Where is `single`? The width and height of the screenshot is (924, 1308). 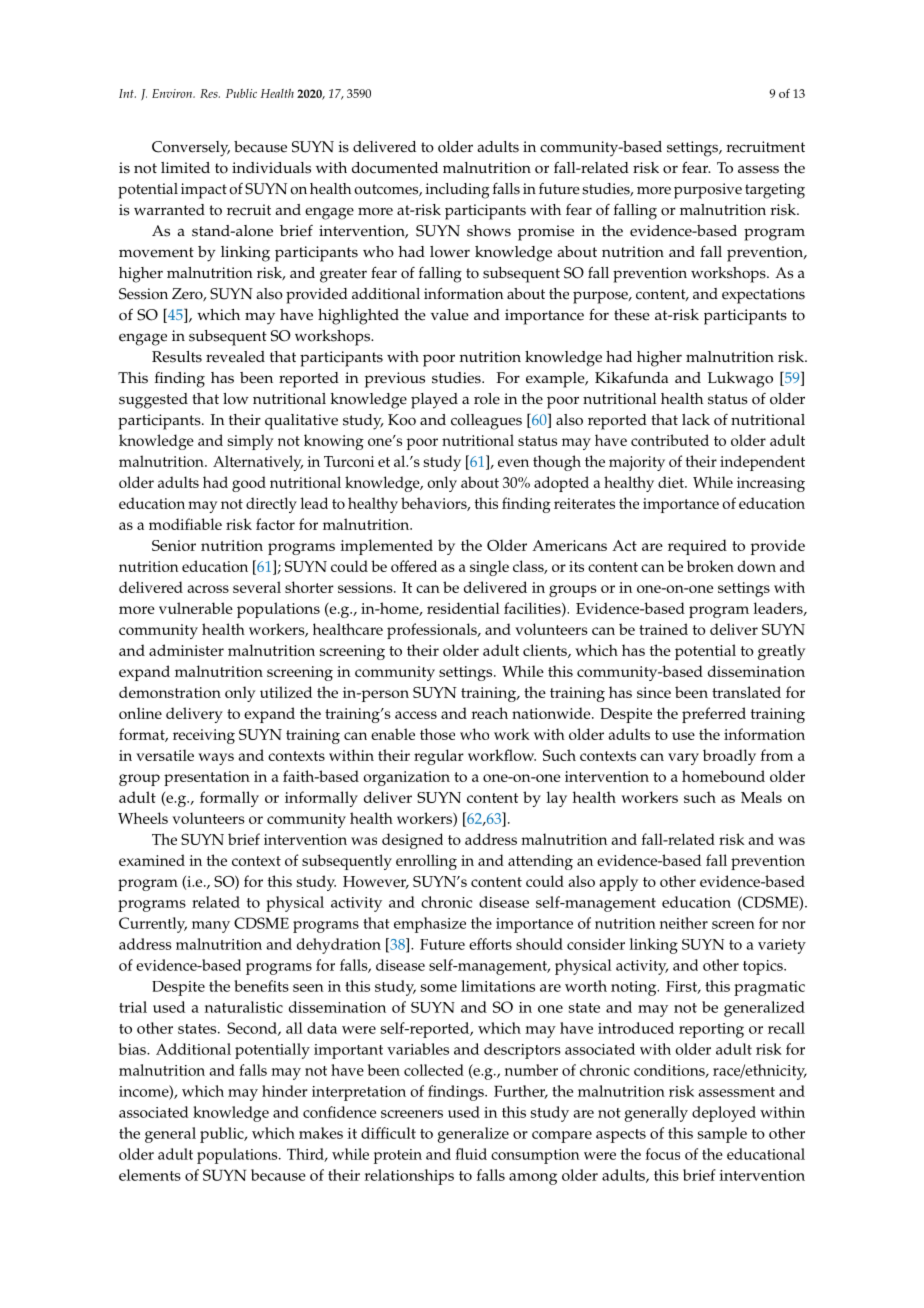
single is located at coordinates (489, 568).
